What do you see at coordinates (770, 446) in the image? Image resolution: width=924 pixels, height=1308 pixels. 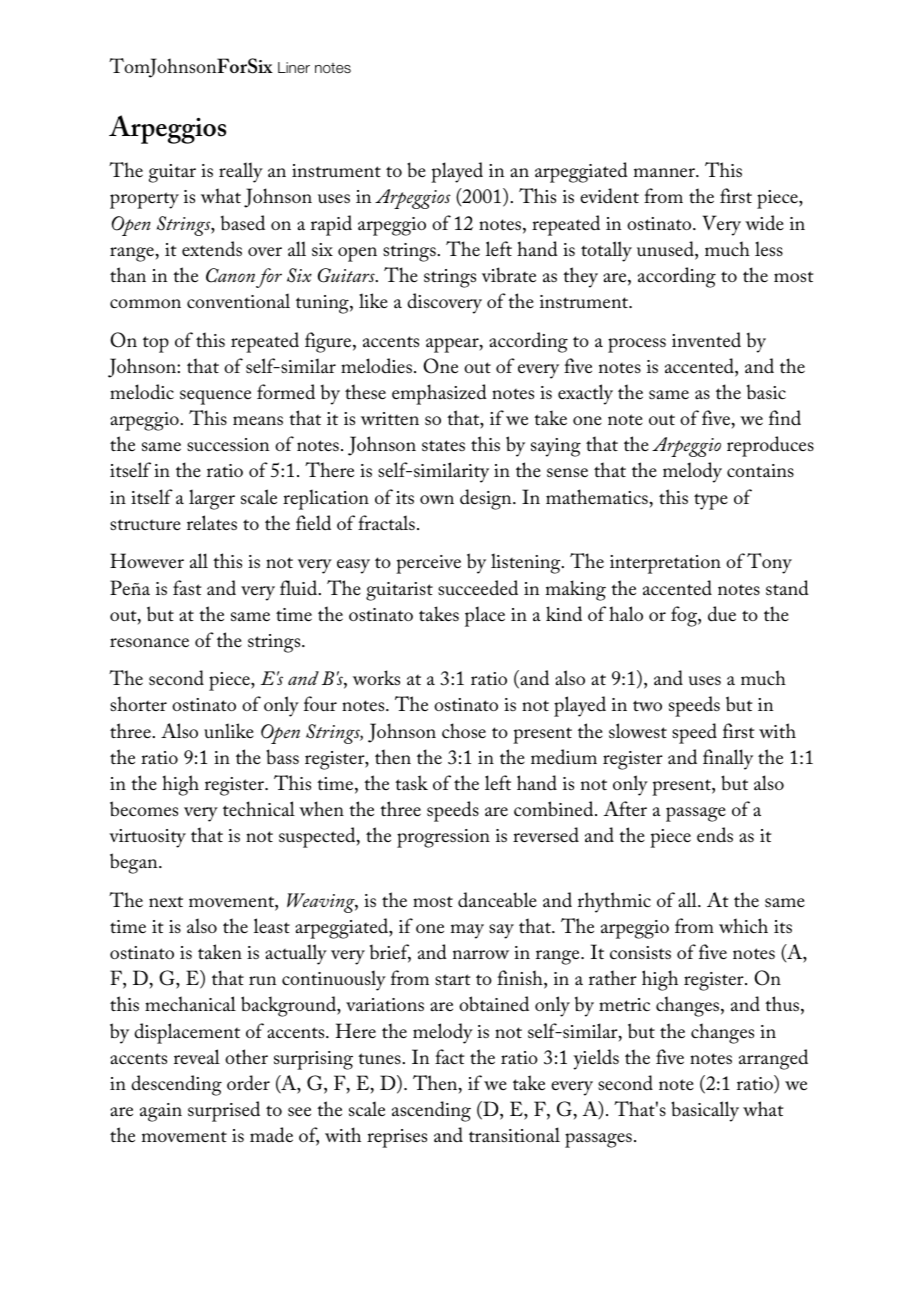 I see `reproduces` at bounding box center [770, 446].
